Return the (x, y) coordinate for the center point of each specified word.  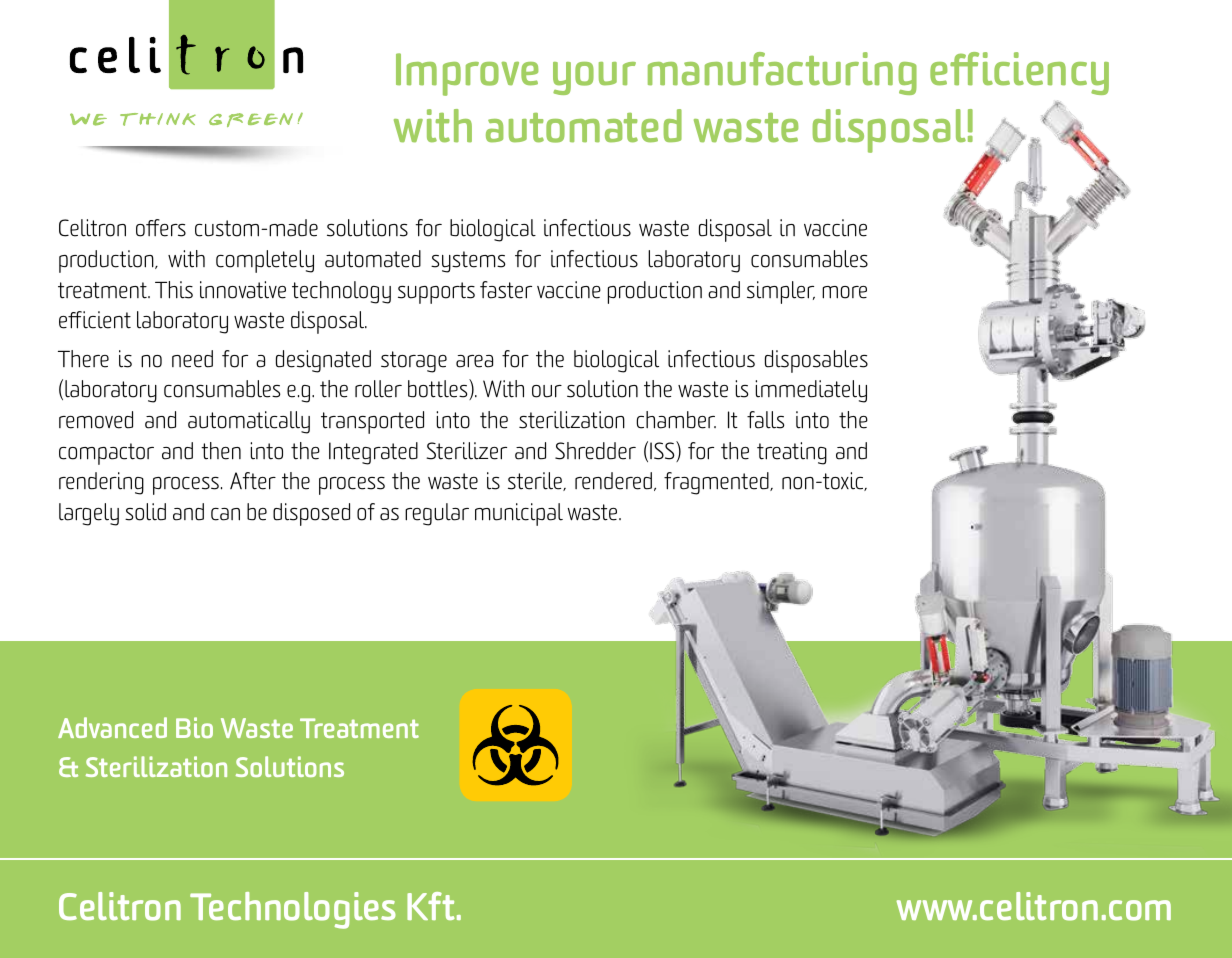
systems (468, 262)
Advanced (112, 727)
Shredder (595, 451)
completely (265, 261)
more (844, 292)
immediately (811, 391)
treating (792, 453)
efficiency (1019, 73)
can (225, 514)
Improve (467, 74)
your (594, 78)
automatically (249, 422)
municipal (519, 514)
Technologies (293, 910)
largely (89, 514)
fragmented (717, 483)
